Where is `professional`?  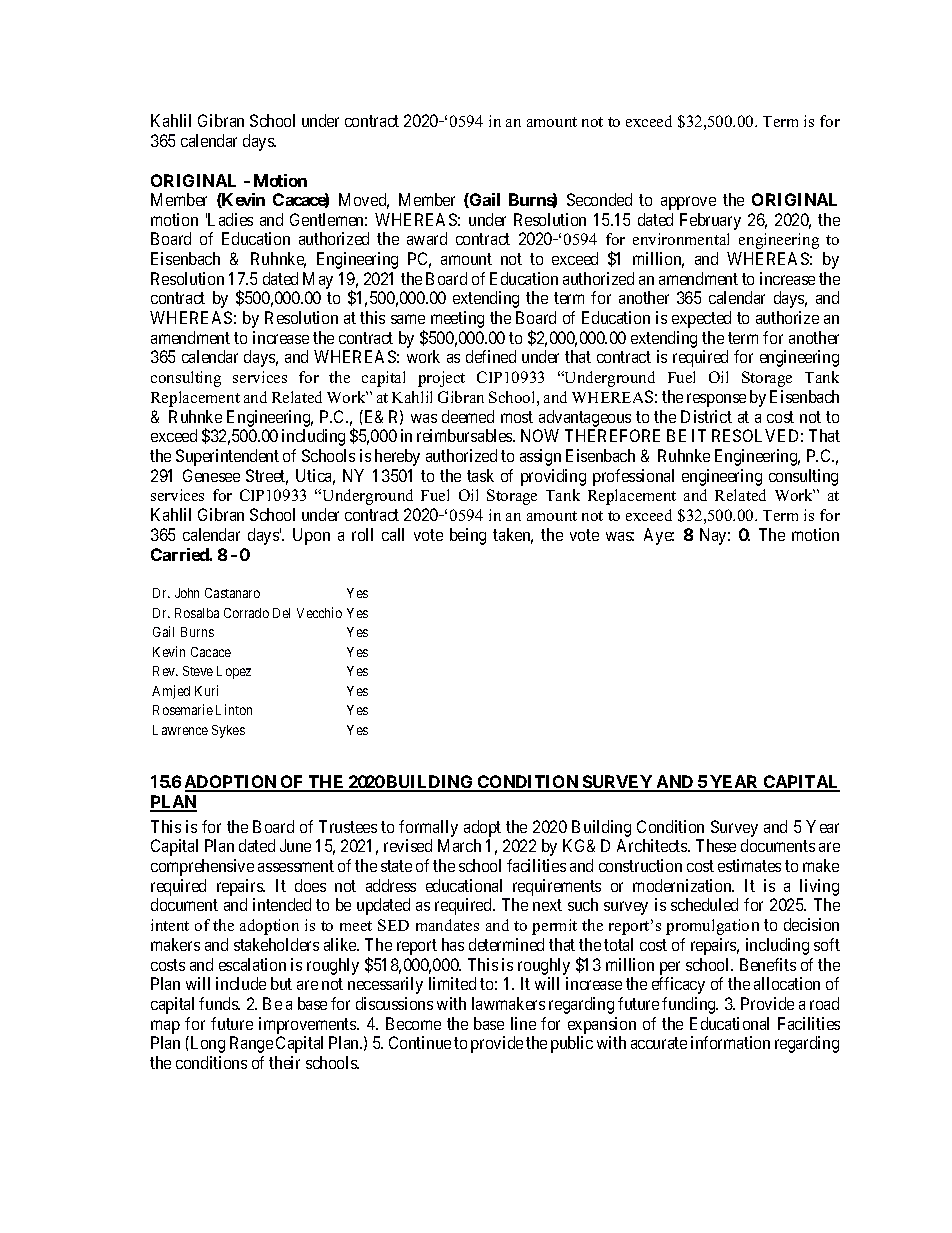
professional is located at coordinates (633, 477).
